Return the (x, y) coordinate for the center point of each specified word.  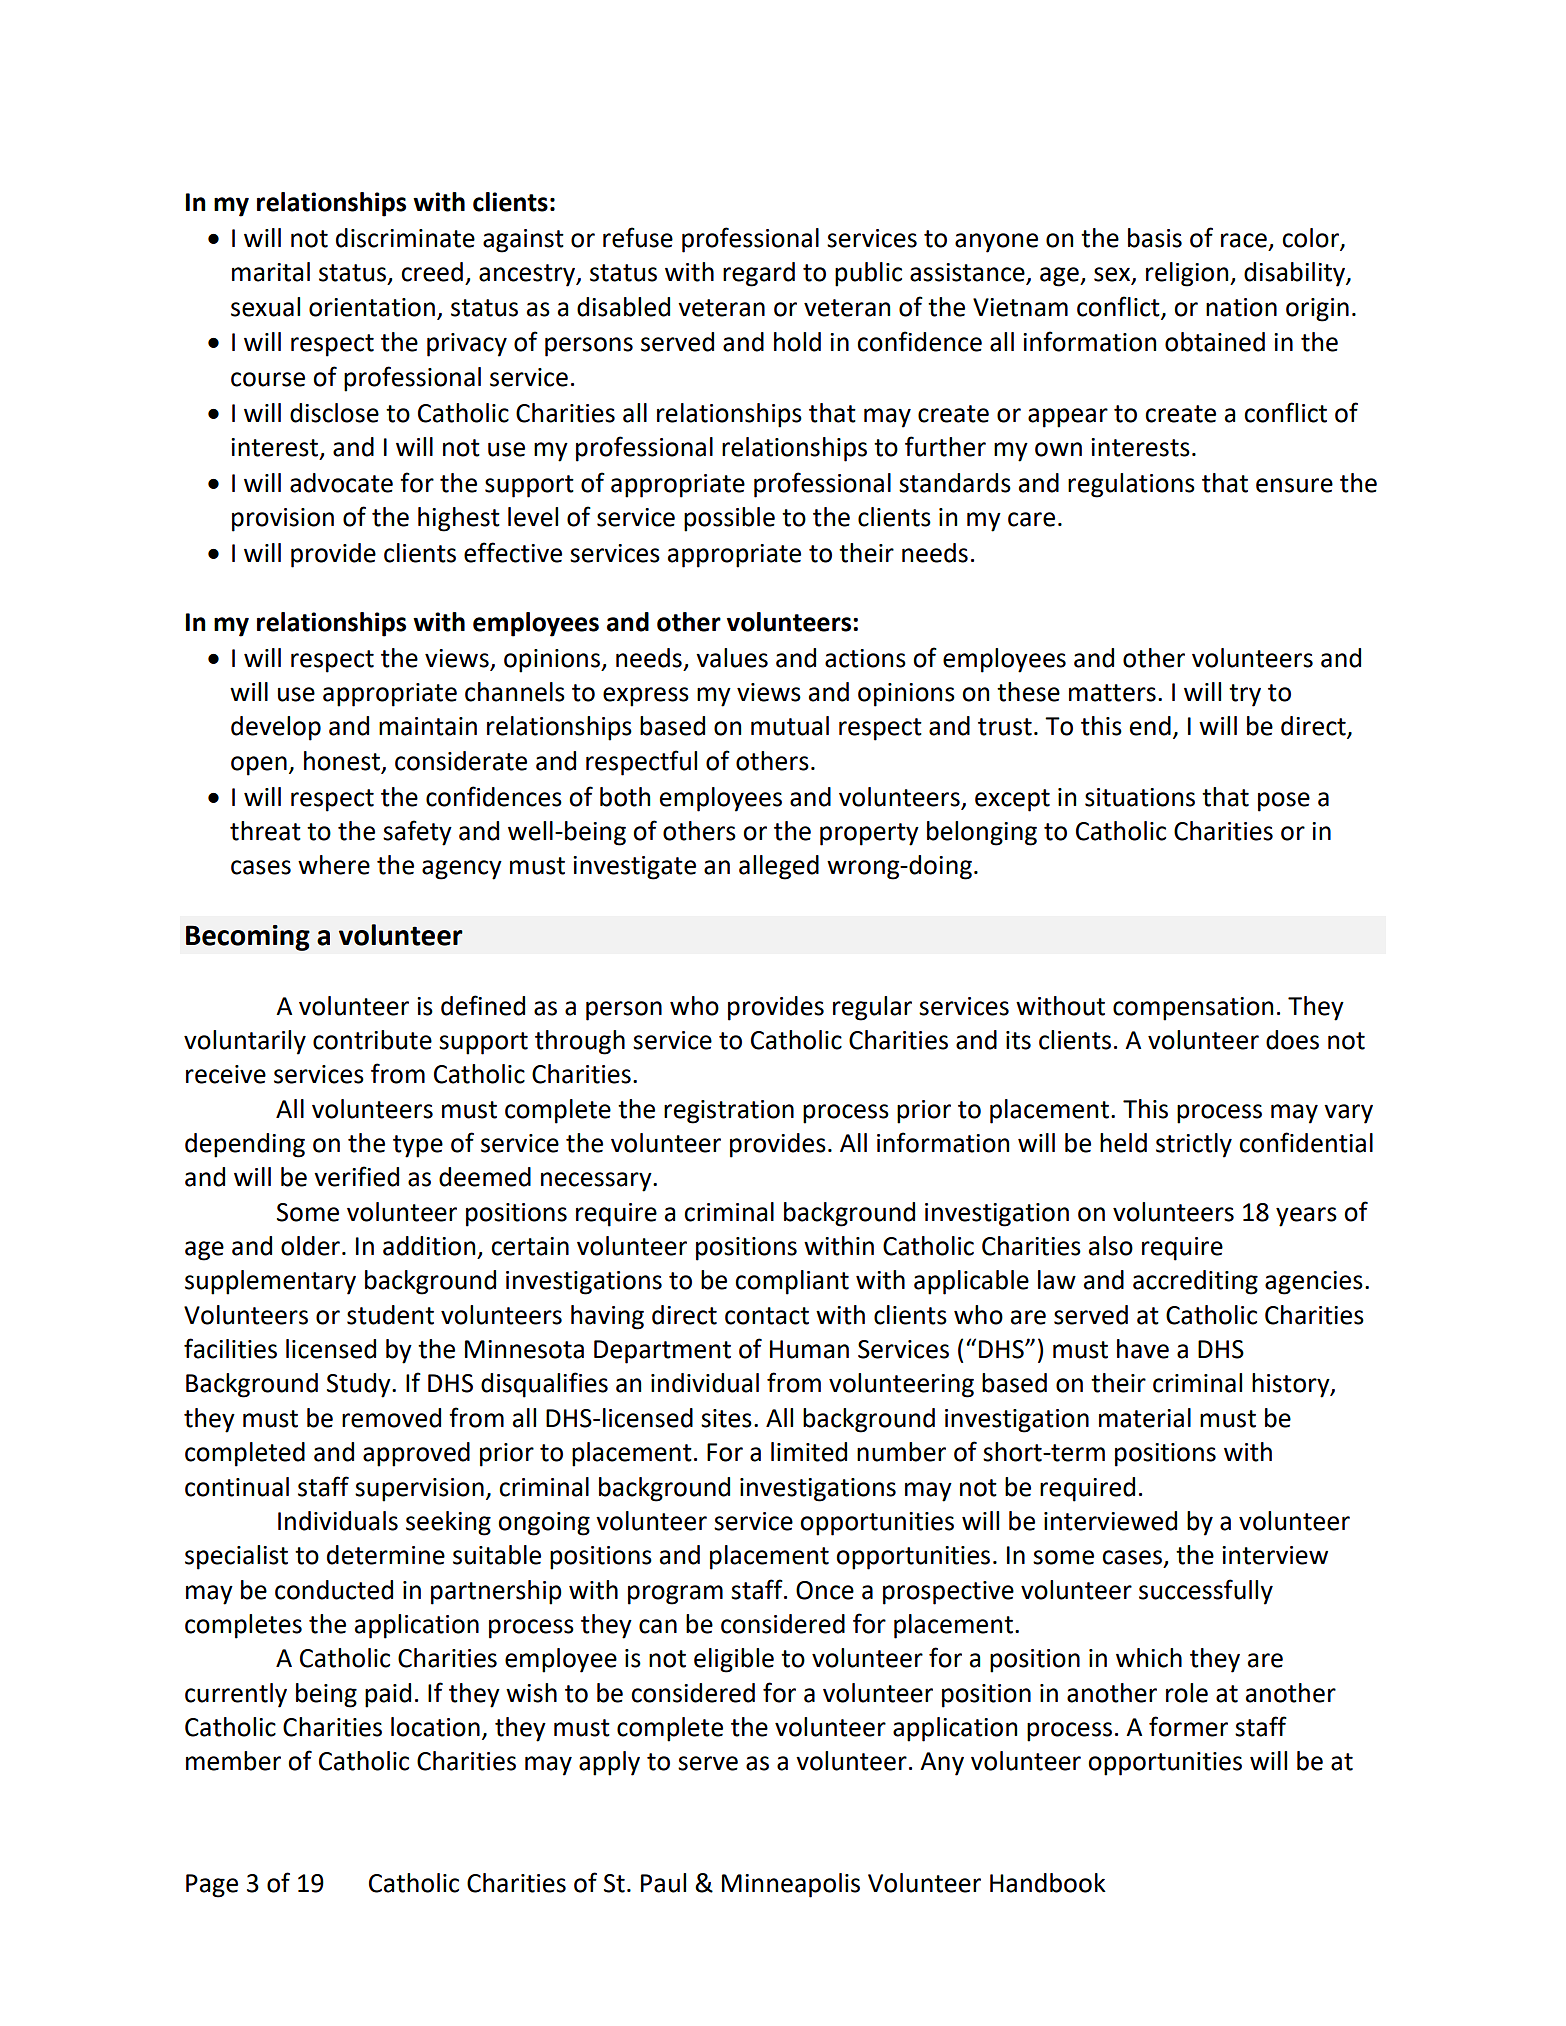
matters (1112, 693)
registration (729, 1112)
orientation (372, 307)
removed (391, 1418)
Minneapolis (791, 1885)
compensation (1193, 1009)
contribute (372, 1040)
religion (1188, 274)
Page (212, 1886)
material (1145, 1418)
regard (759, 274)
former (1188, 1726)
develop (276, 728)
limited (809, 1452)
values (732, 658)
